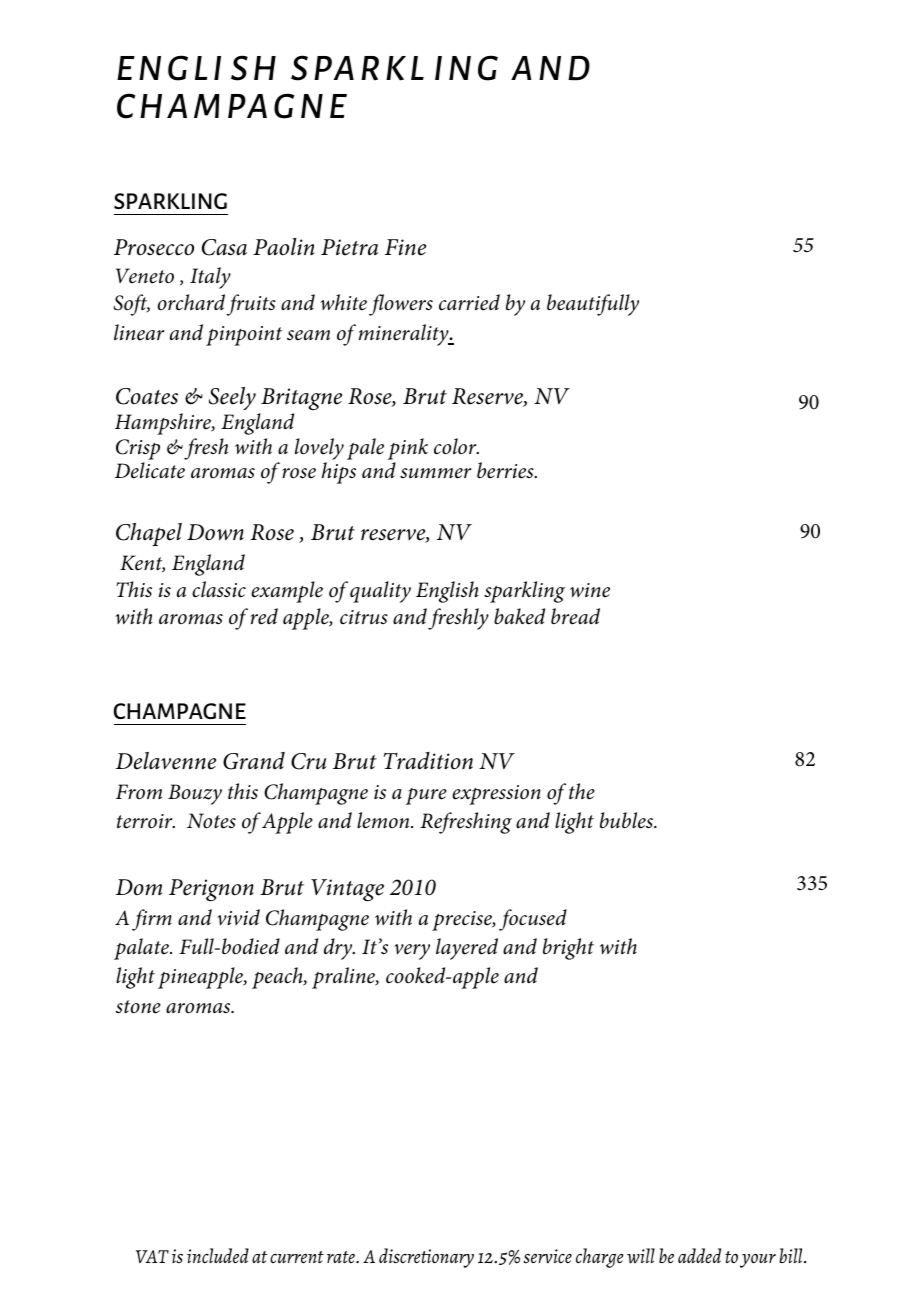 This page has height=1311, width=924. What do you see at coordinates (405, 247) in the page?
I see `Fine` at bounding box center [405, 247].
